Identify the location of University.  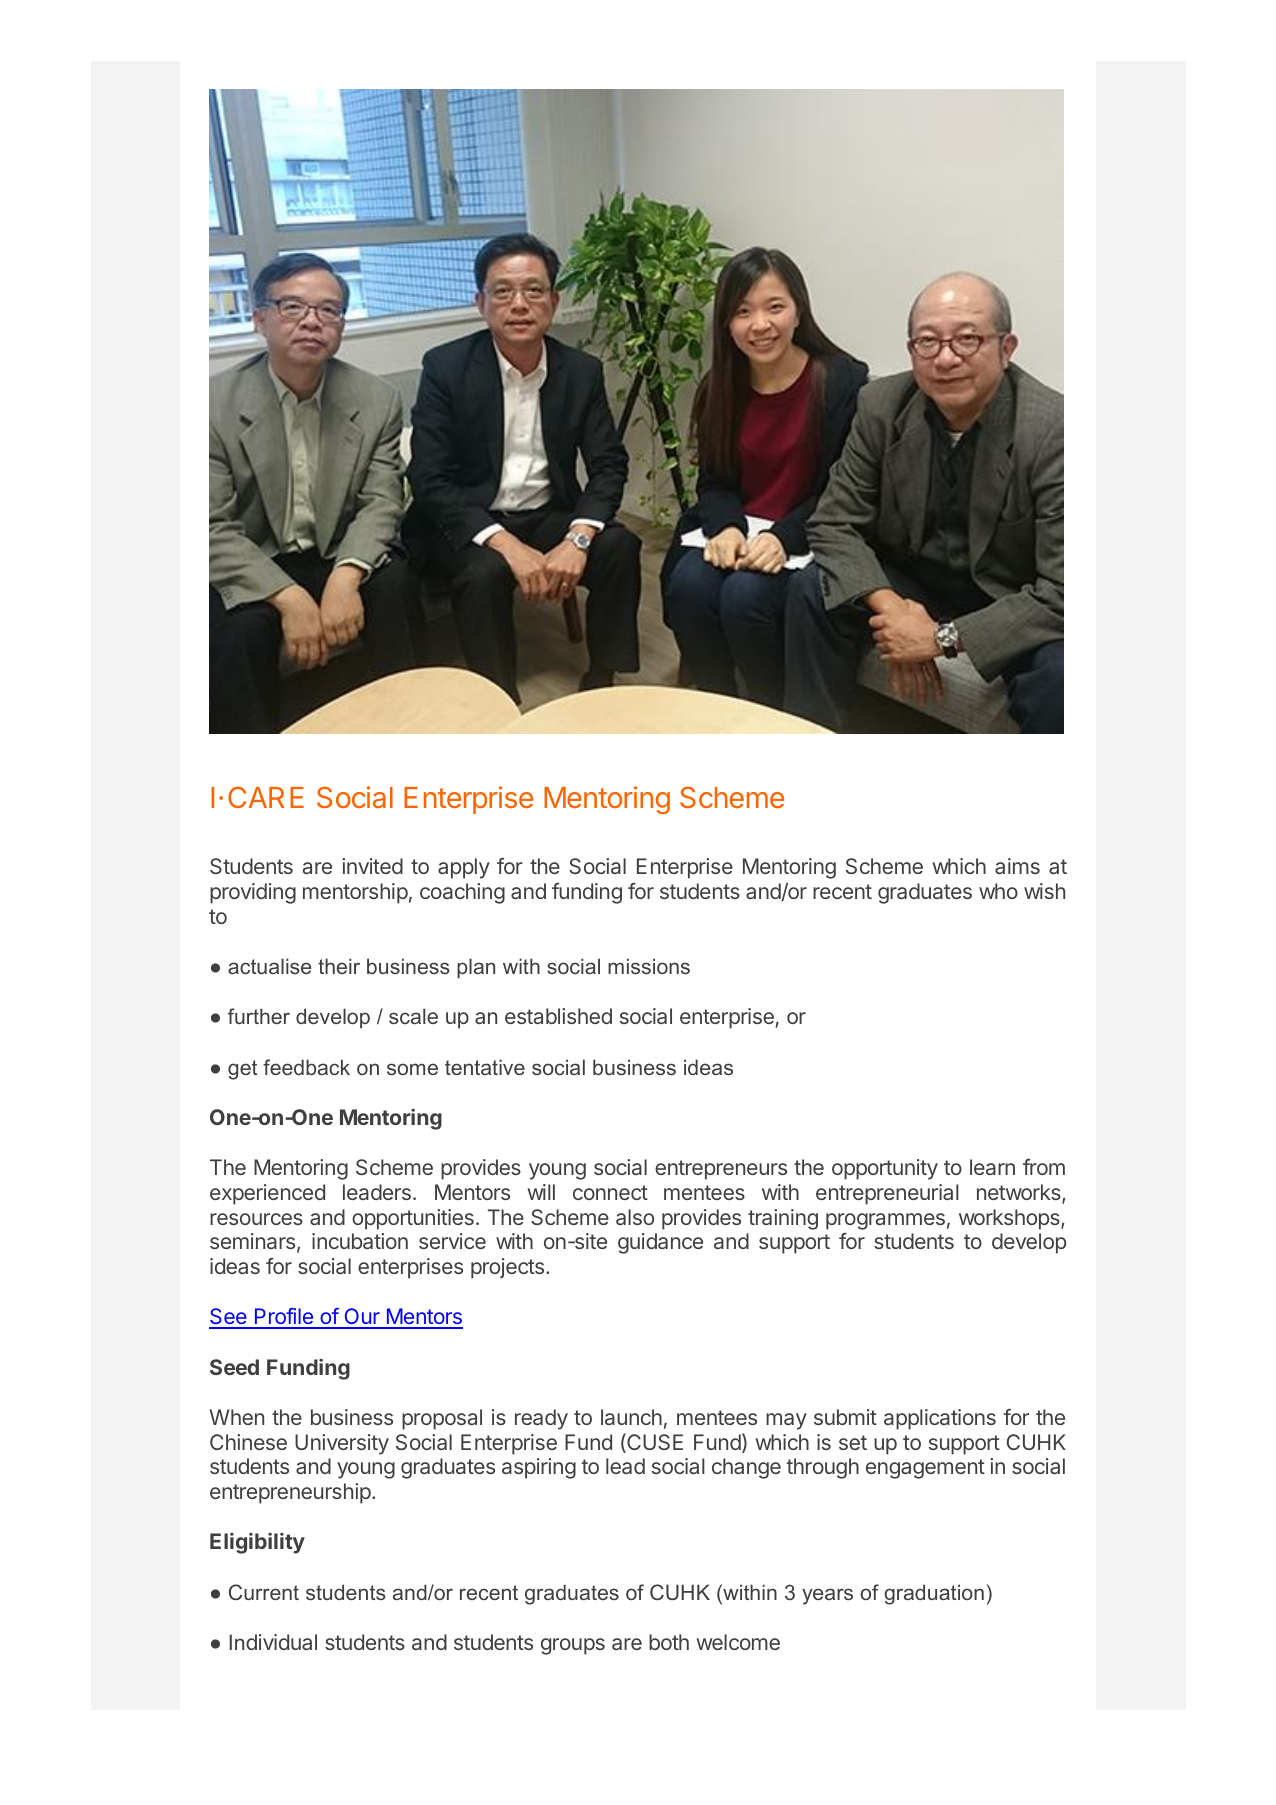
(342, 1444).
